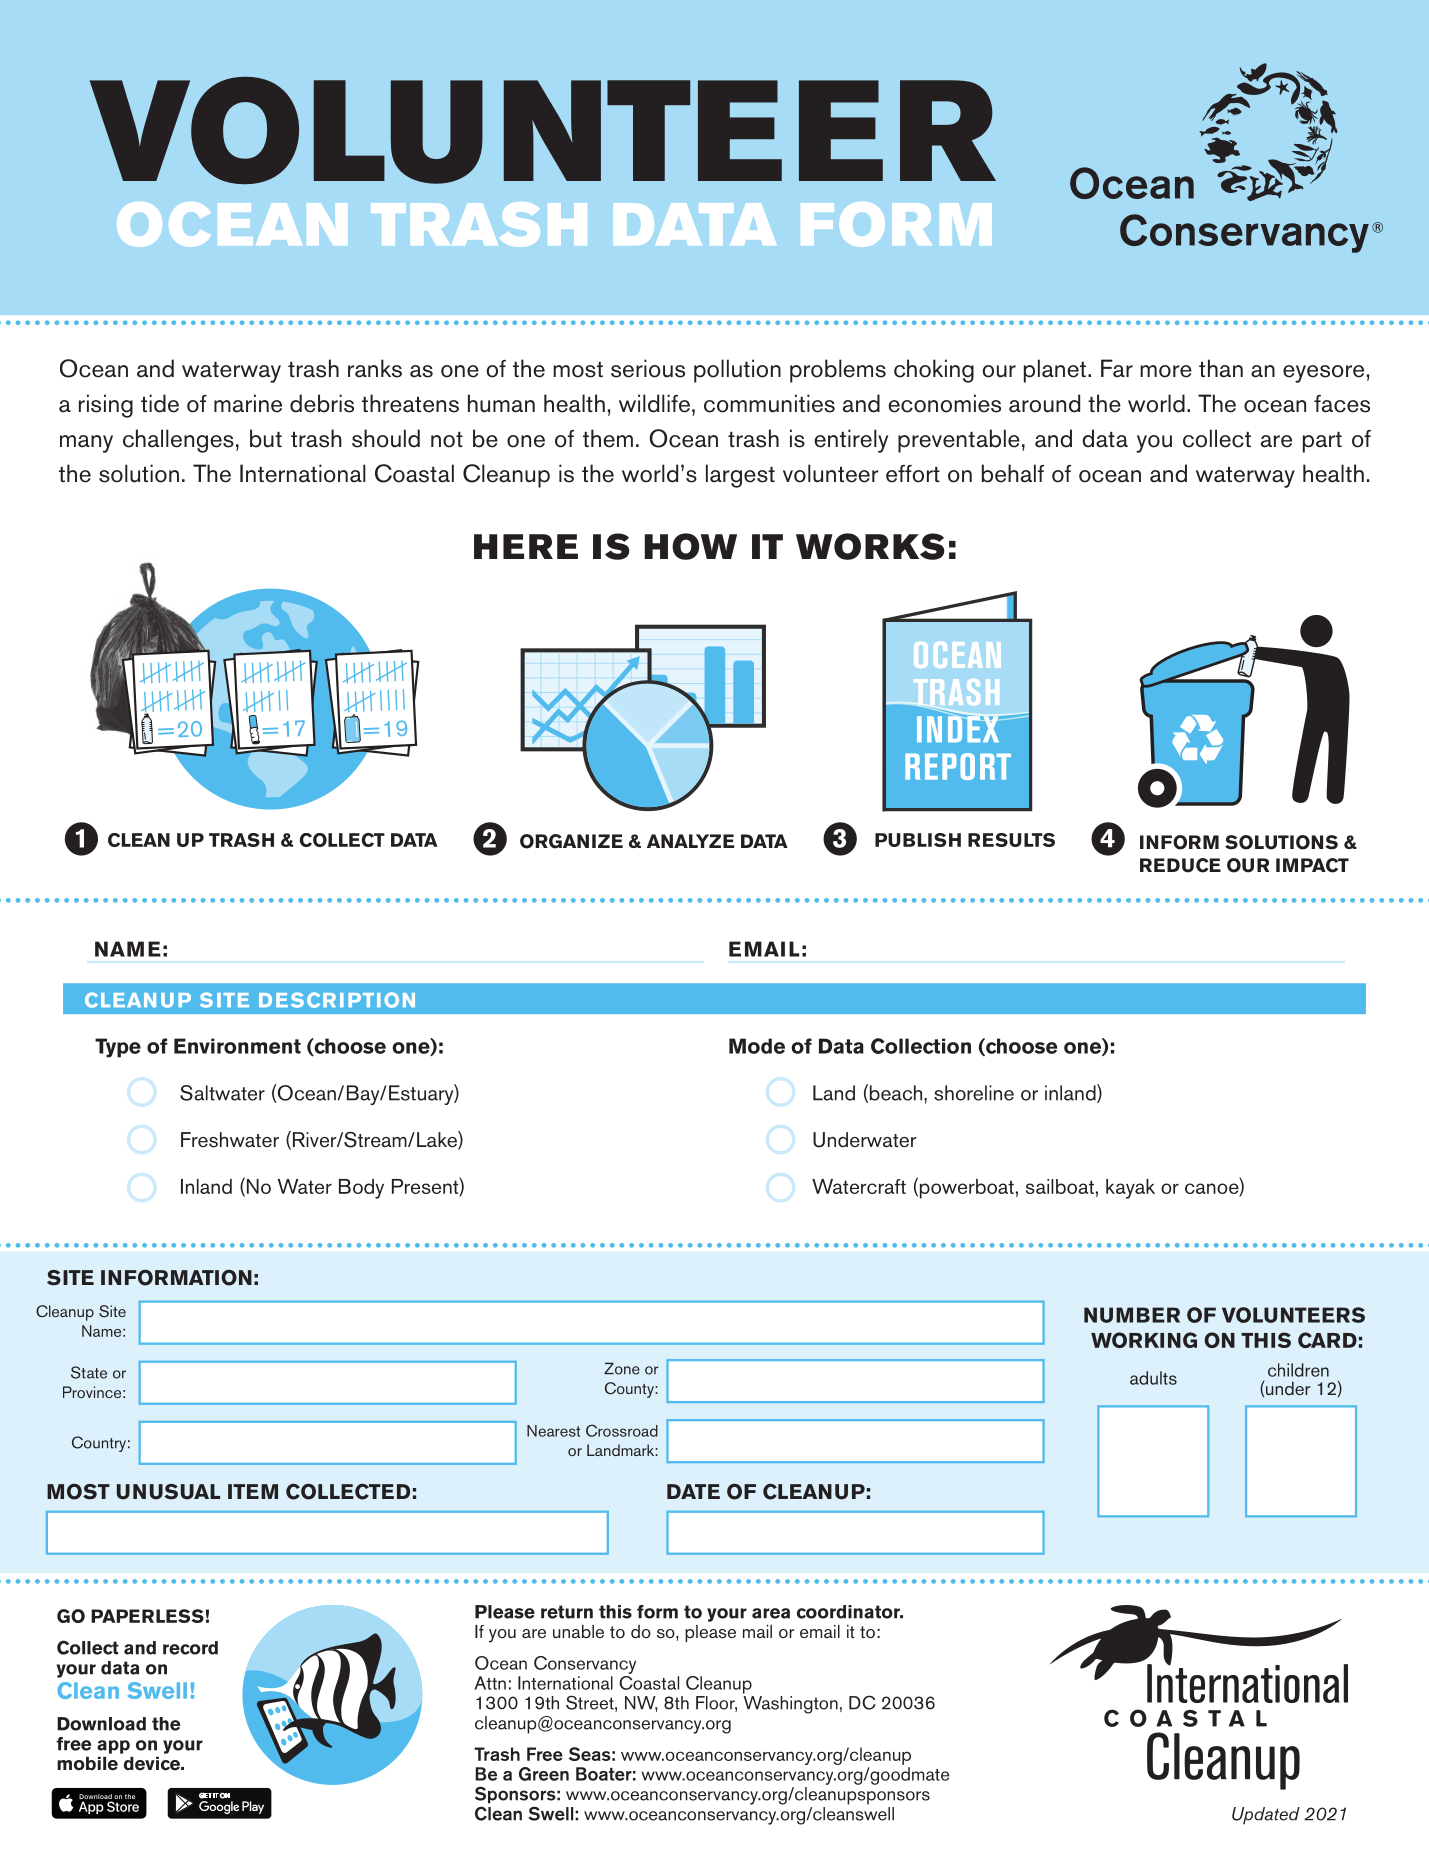 Image resolution: width=1429 pixels, height=1850 pixels. What do you see at coordinates (248, 403) in the document?
I see `marine` at bounding box center [248, 403].
